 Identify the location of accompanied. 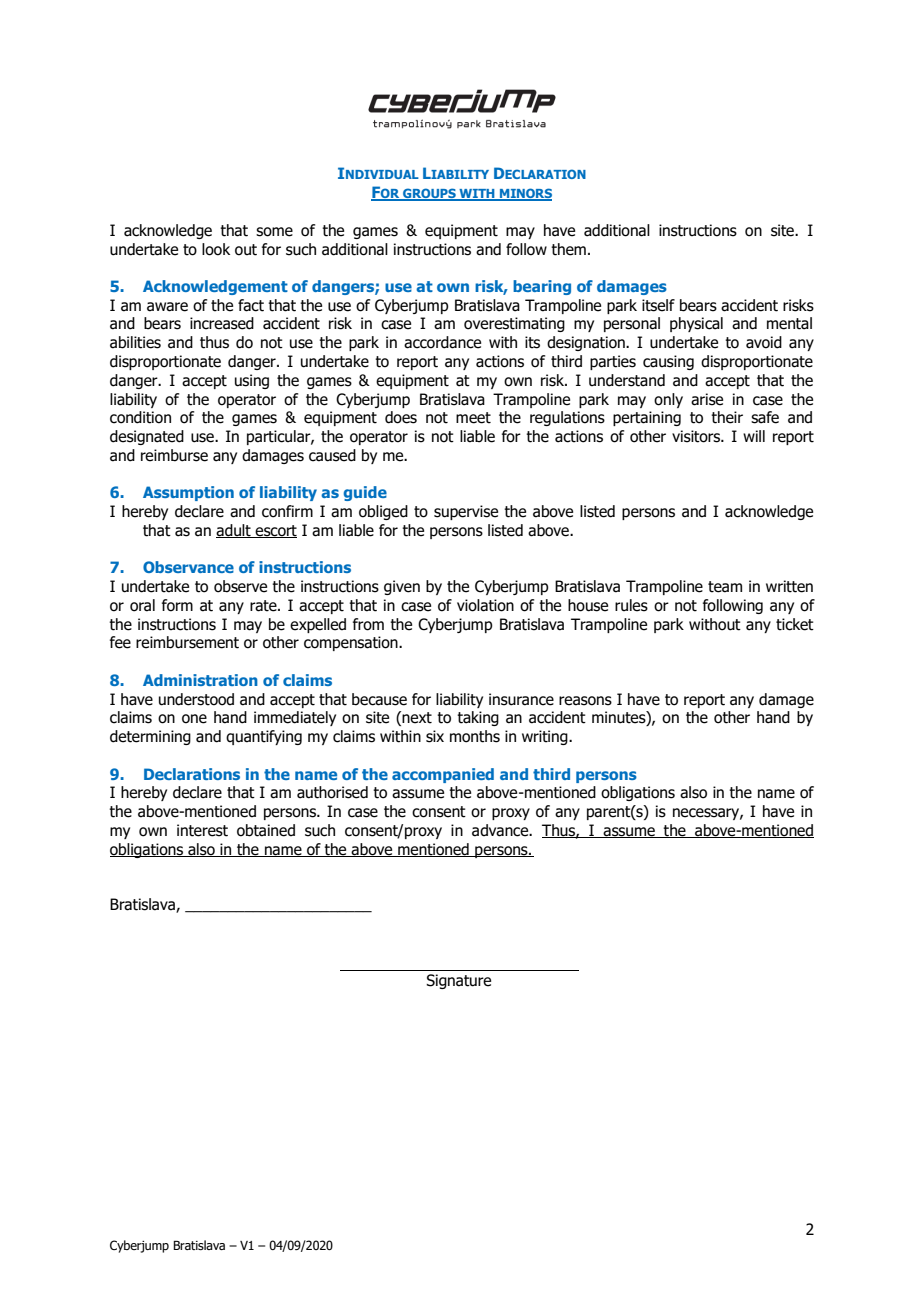
(443, 775).
